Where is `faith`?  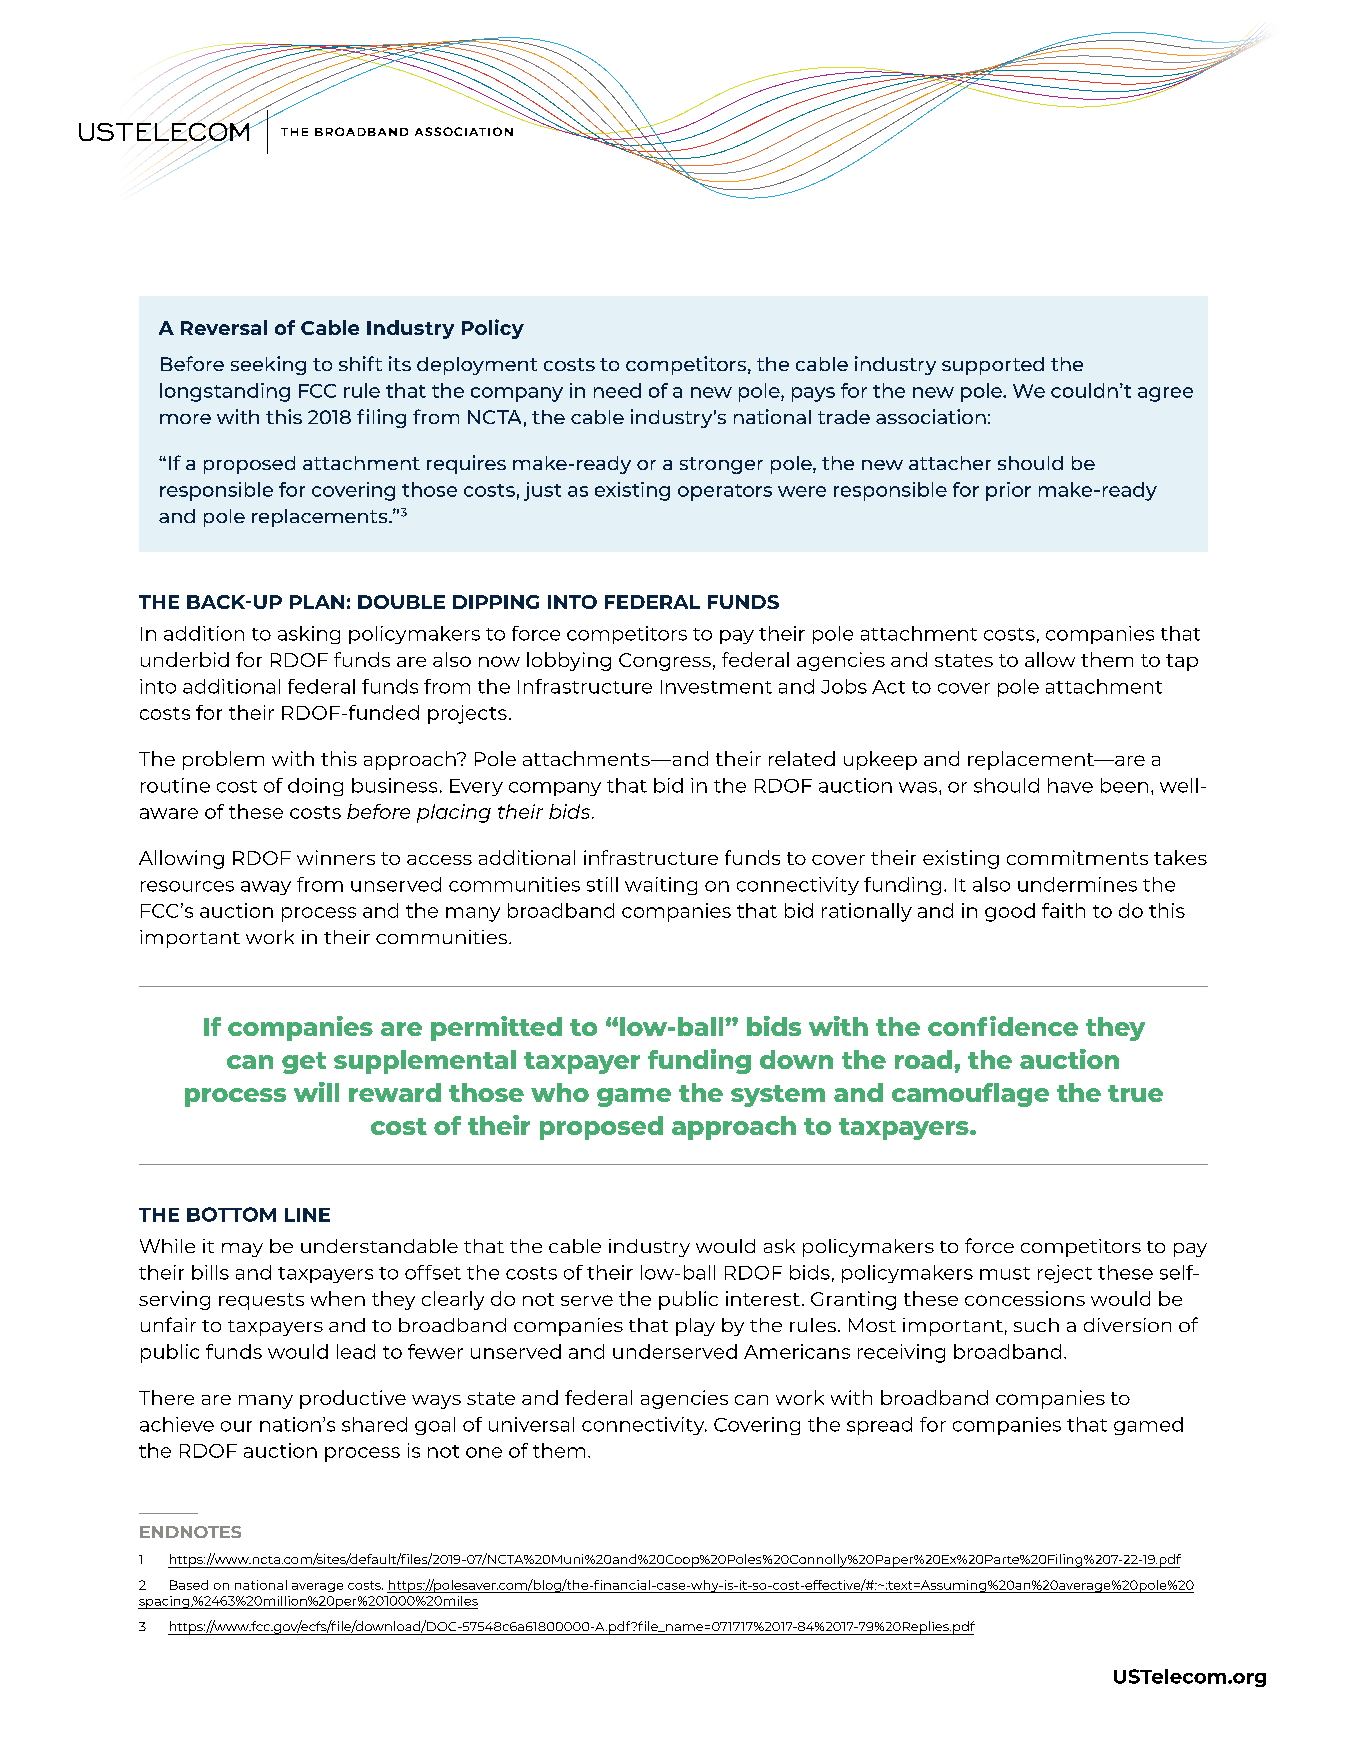
faith is located at coordinates (1063, 910).
